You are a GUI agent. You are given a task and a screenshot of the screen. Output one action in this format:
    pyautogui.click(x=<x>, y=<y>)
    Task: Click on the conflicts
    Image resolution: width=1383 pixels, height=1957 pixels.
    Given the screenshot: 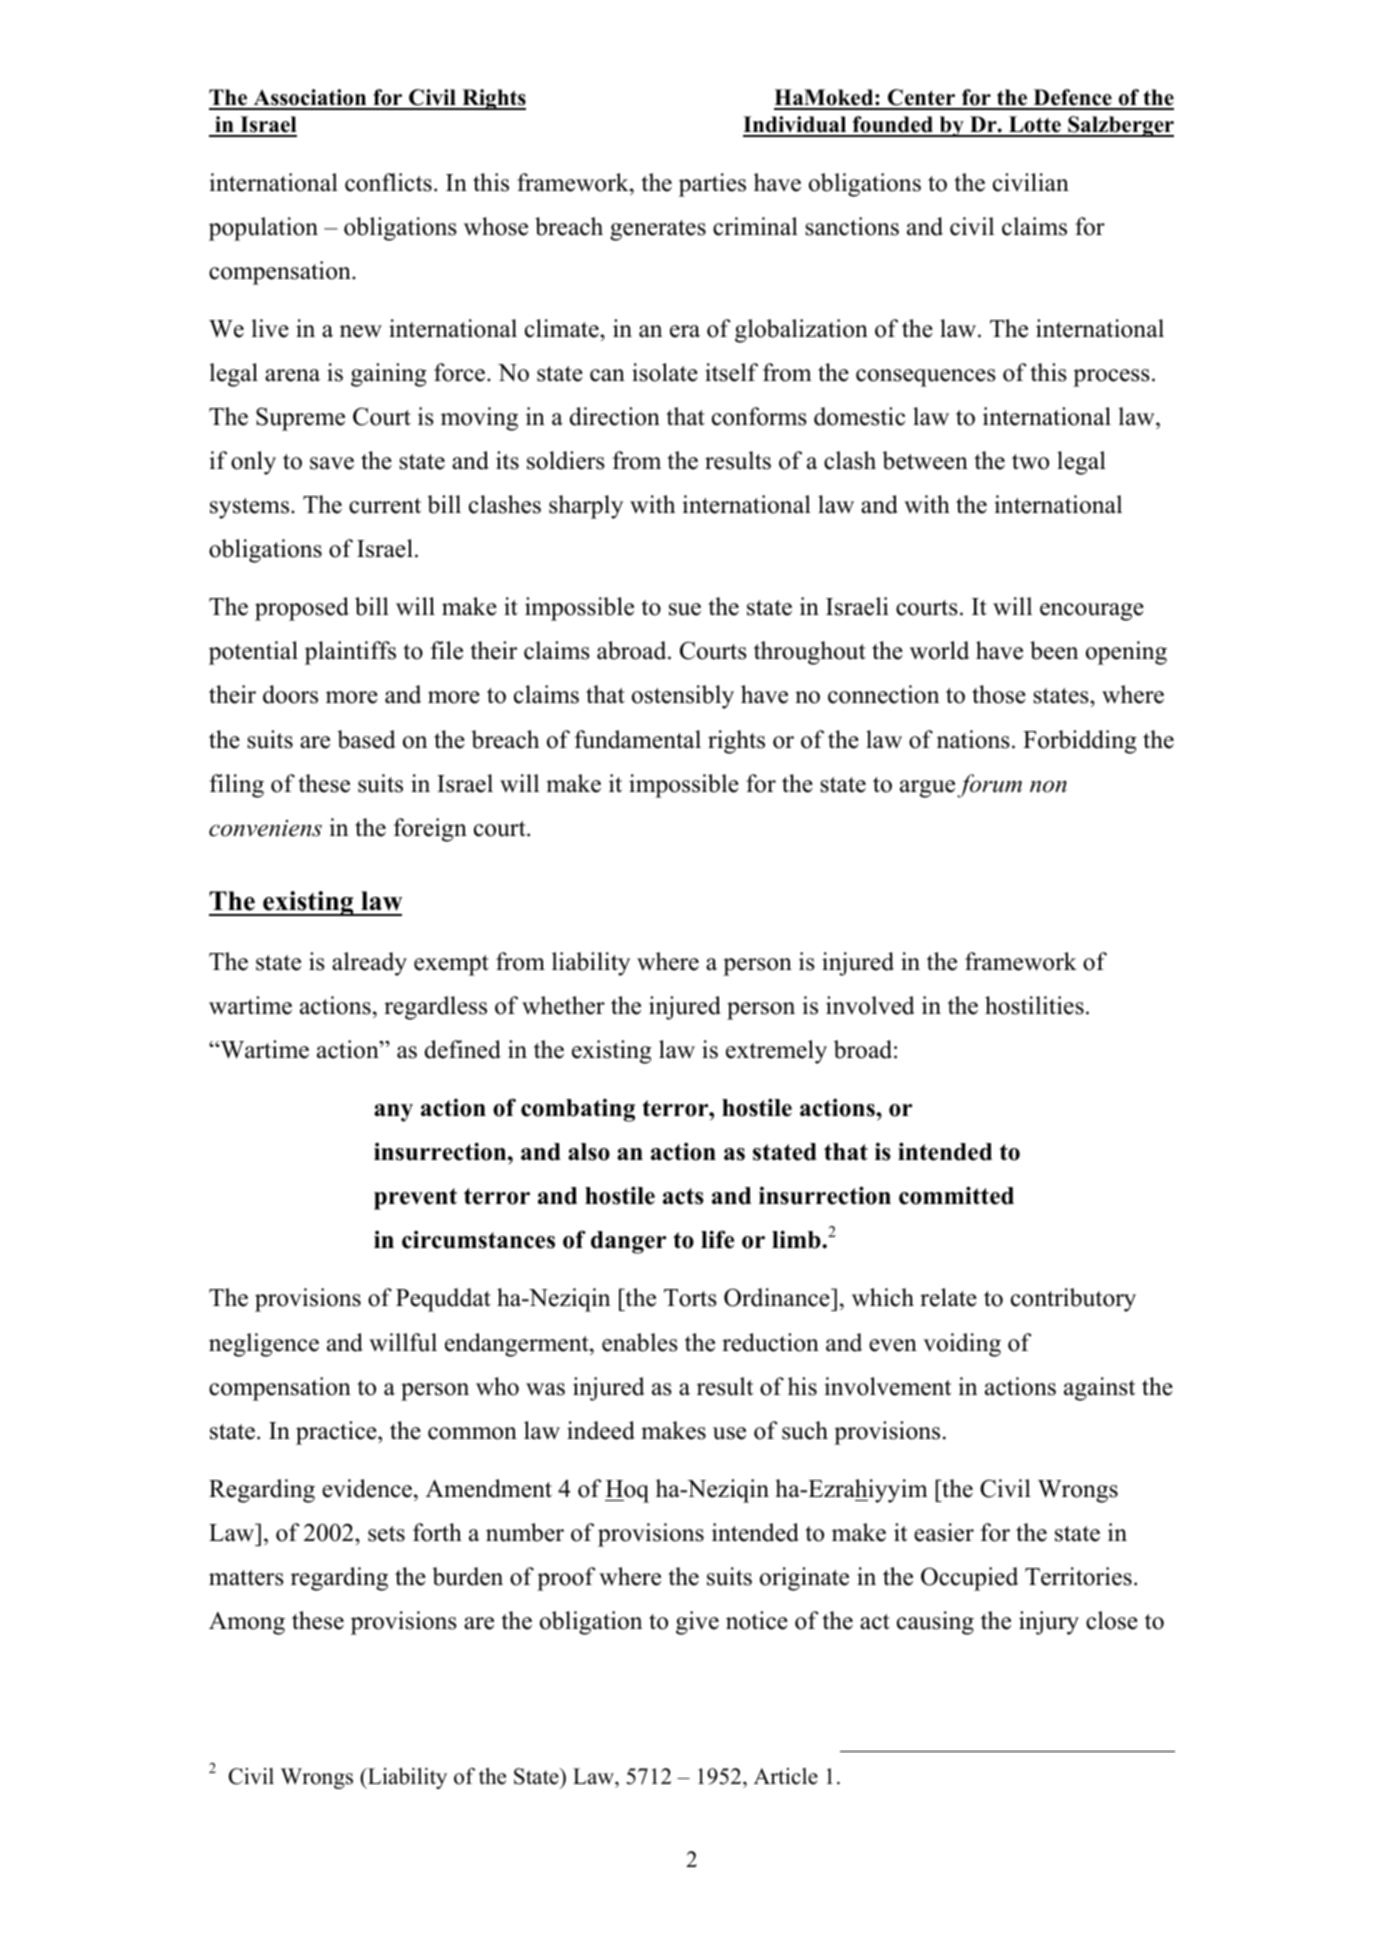 What is the action you would take?
    pyautogui.click(x=388, y=182)
